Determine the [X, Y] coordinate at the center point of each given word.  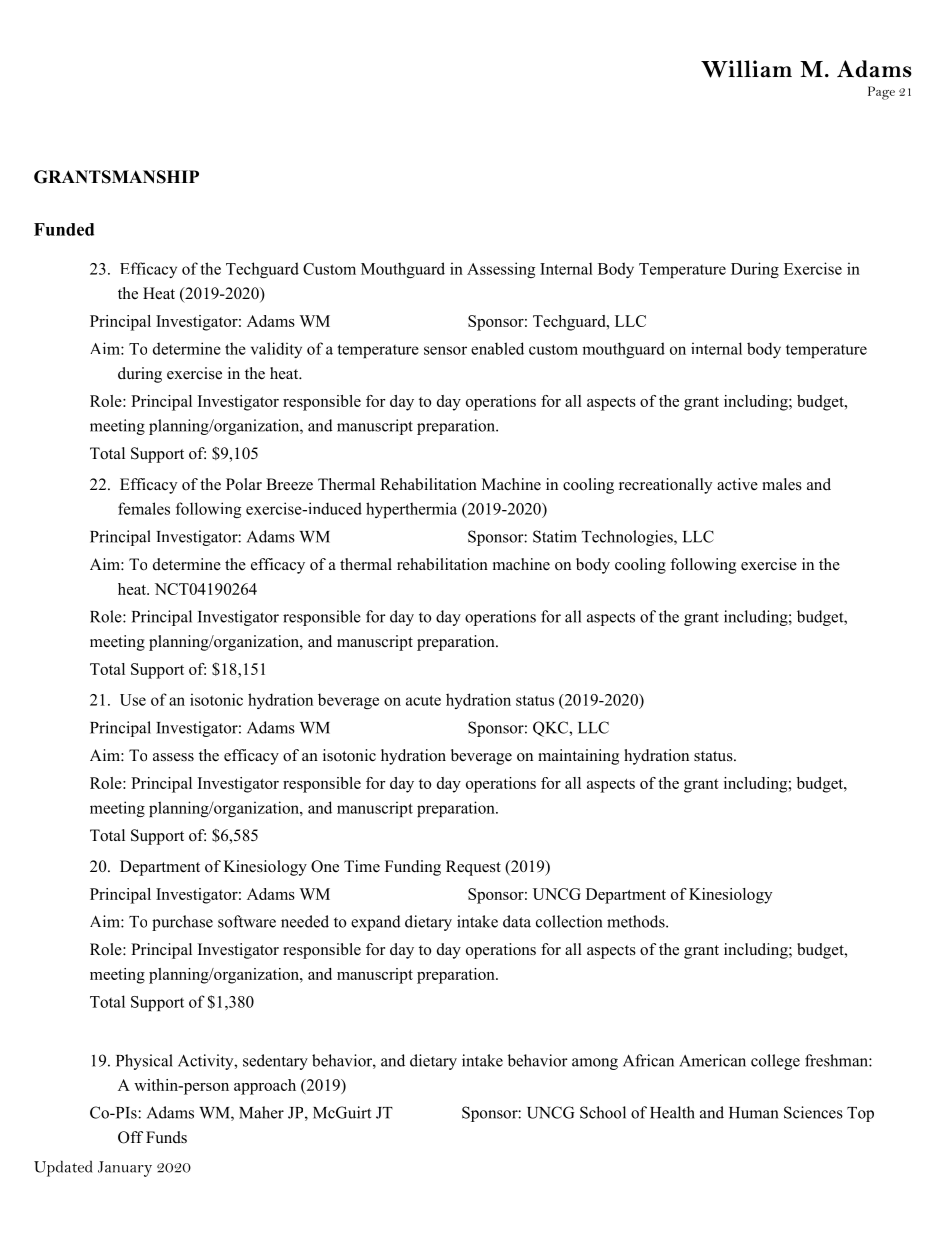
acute [423, 700]
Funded [64, 229]
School [603, 1112]
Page [881, 93]
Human [754, 1113]
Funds [166, 1137]
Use [133, 700]
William [746, 69]
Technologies [628, 538]
